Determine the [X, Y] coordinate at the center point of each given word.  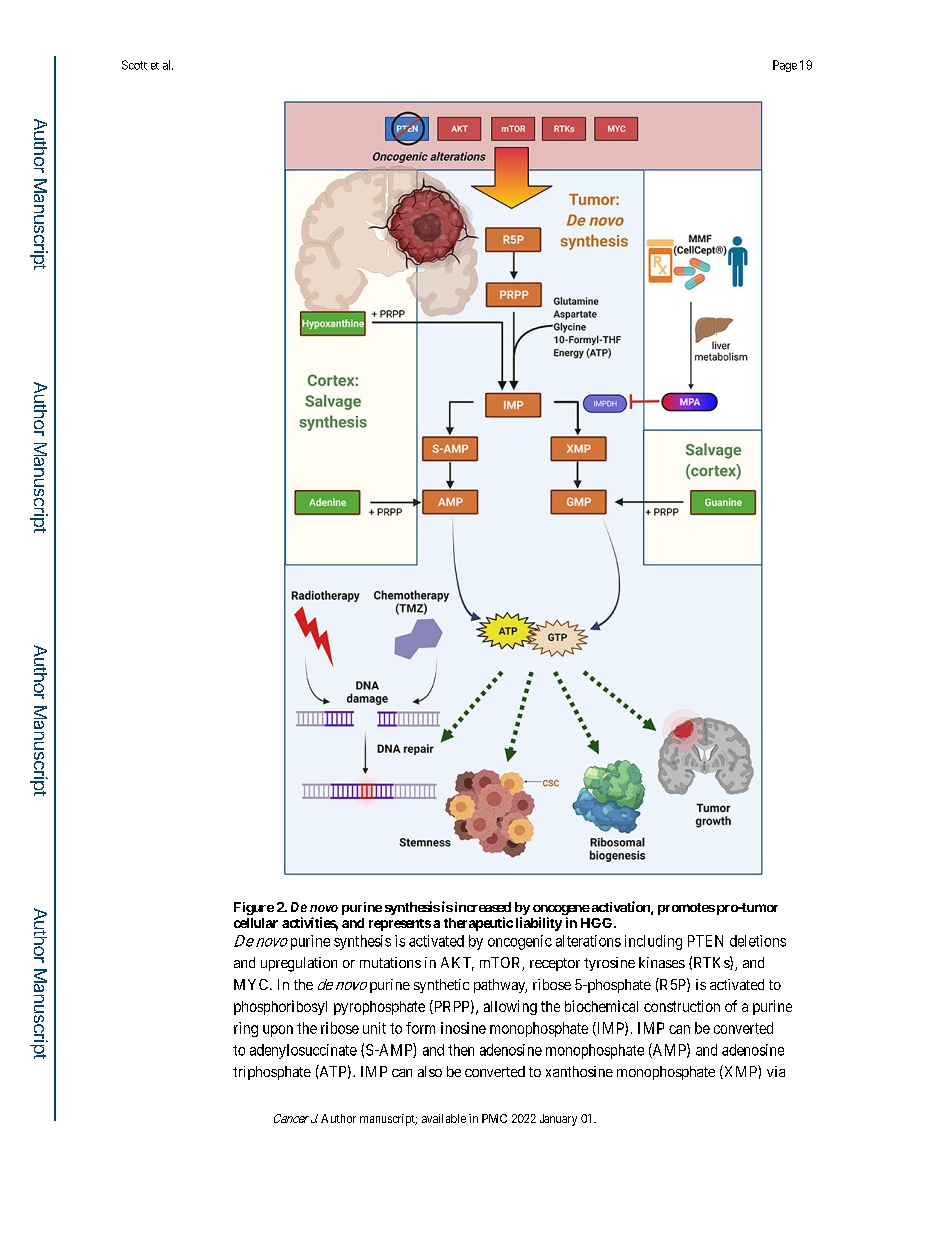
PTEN [705, 941]
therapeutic [478, 924]
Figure [254, 908]
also [430, 1071]
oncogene [561, 911]
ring [246, 1029]
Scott [134, 65]
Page [785, 66]
